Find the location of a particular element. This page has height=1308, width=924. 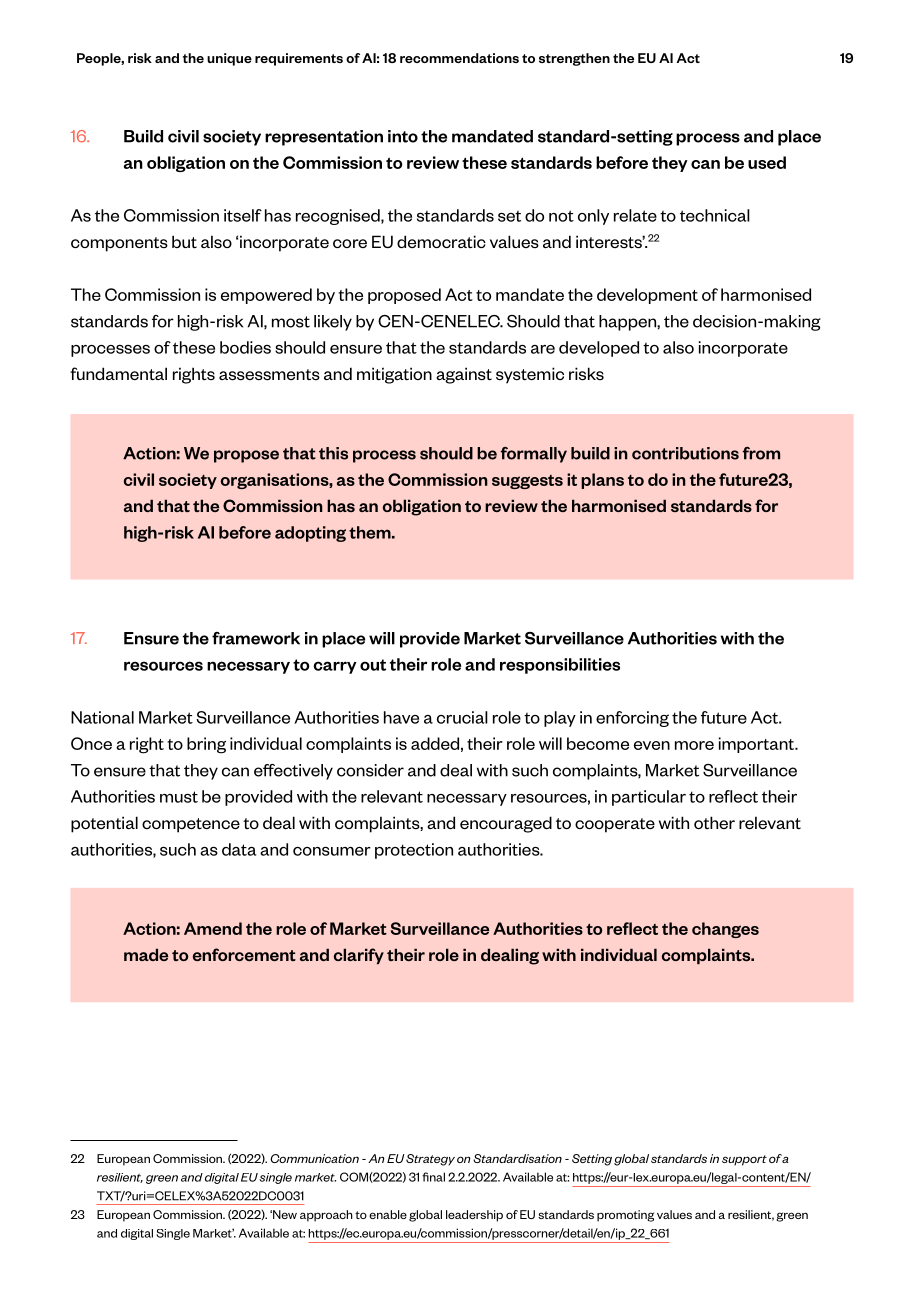

recommendations is located at coordinates (459, 58).
